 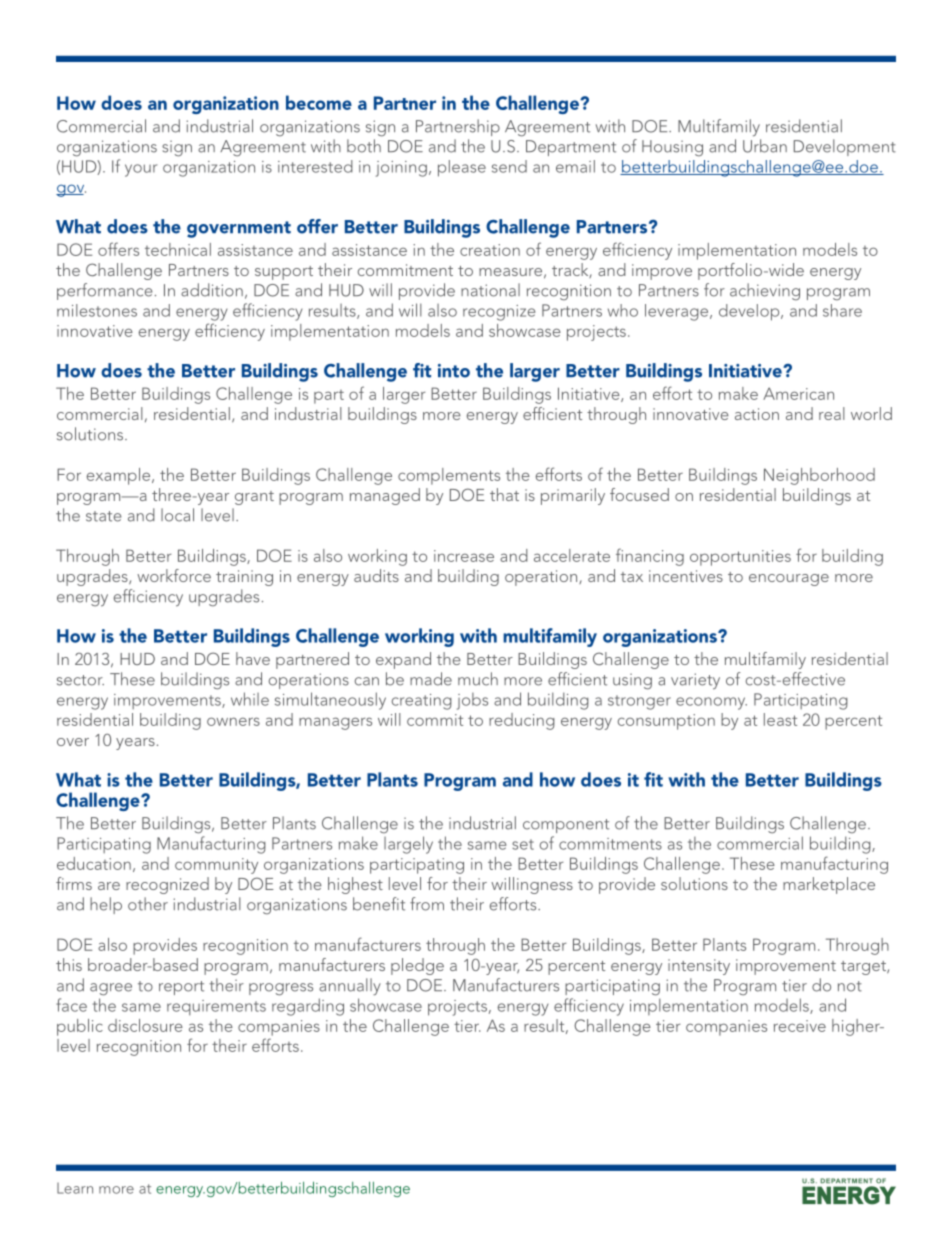 What do you see at coordinates (454, 371) in the screenshot?
I see `into` at bounding box center [454, 371].
